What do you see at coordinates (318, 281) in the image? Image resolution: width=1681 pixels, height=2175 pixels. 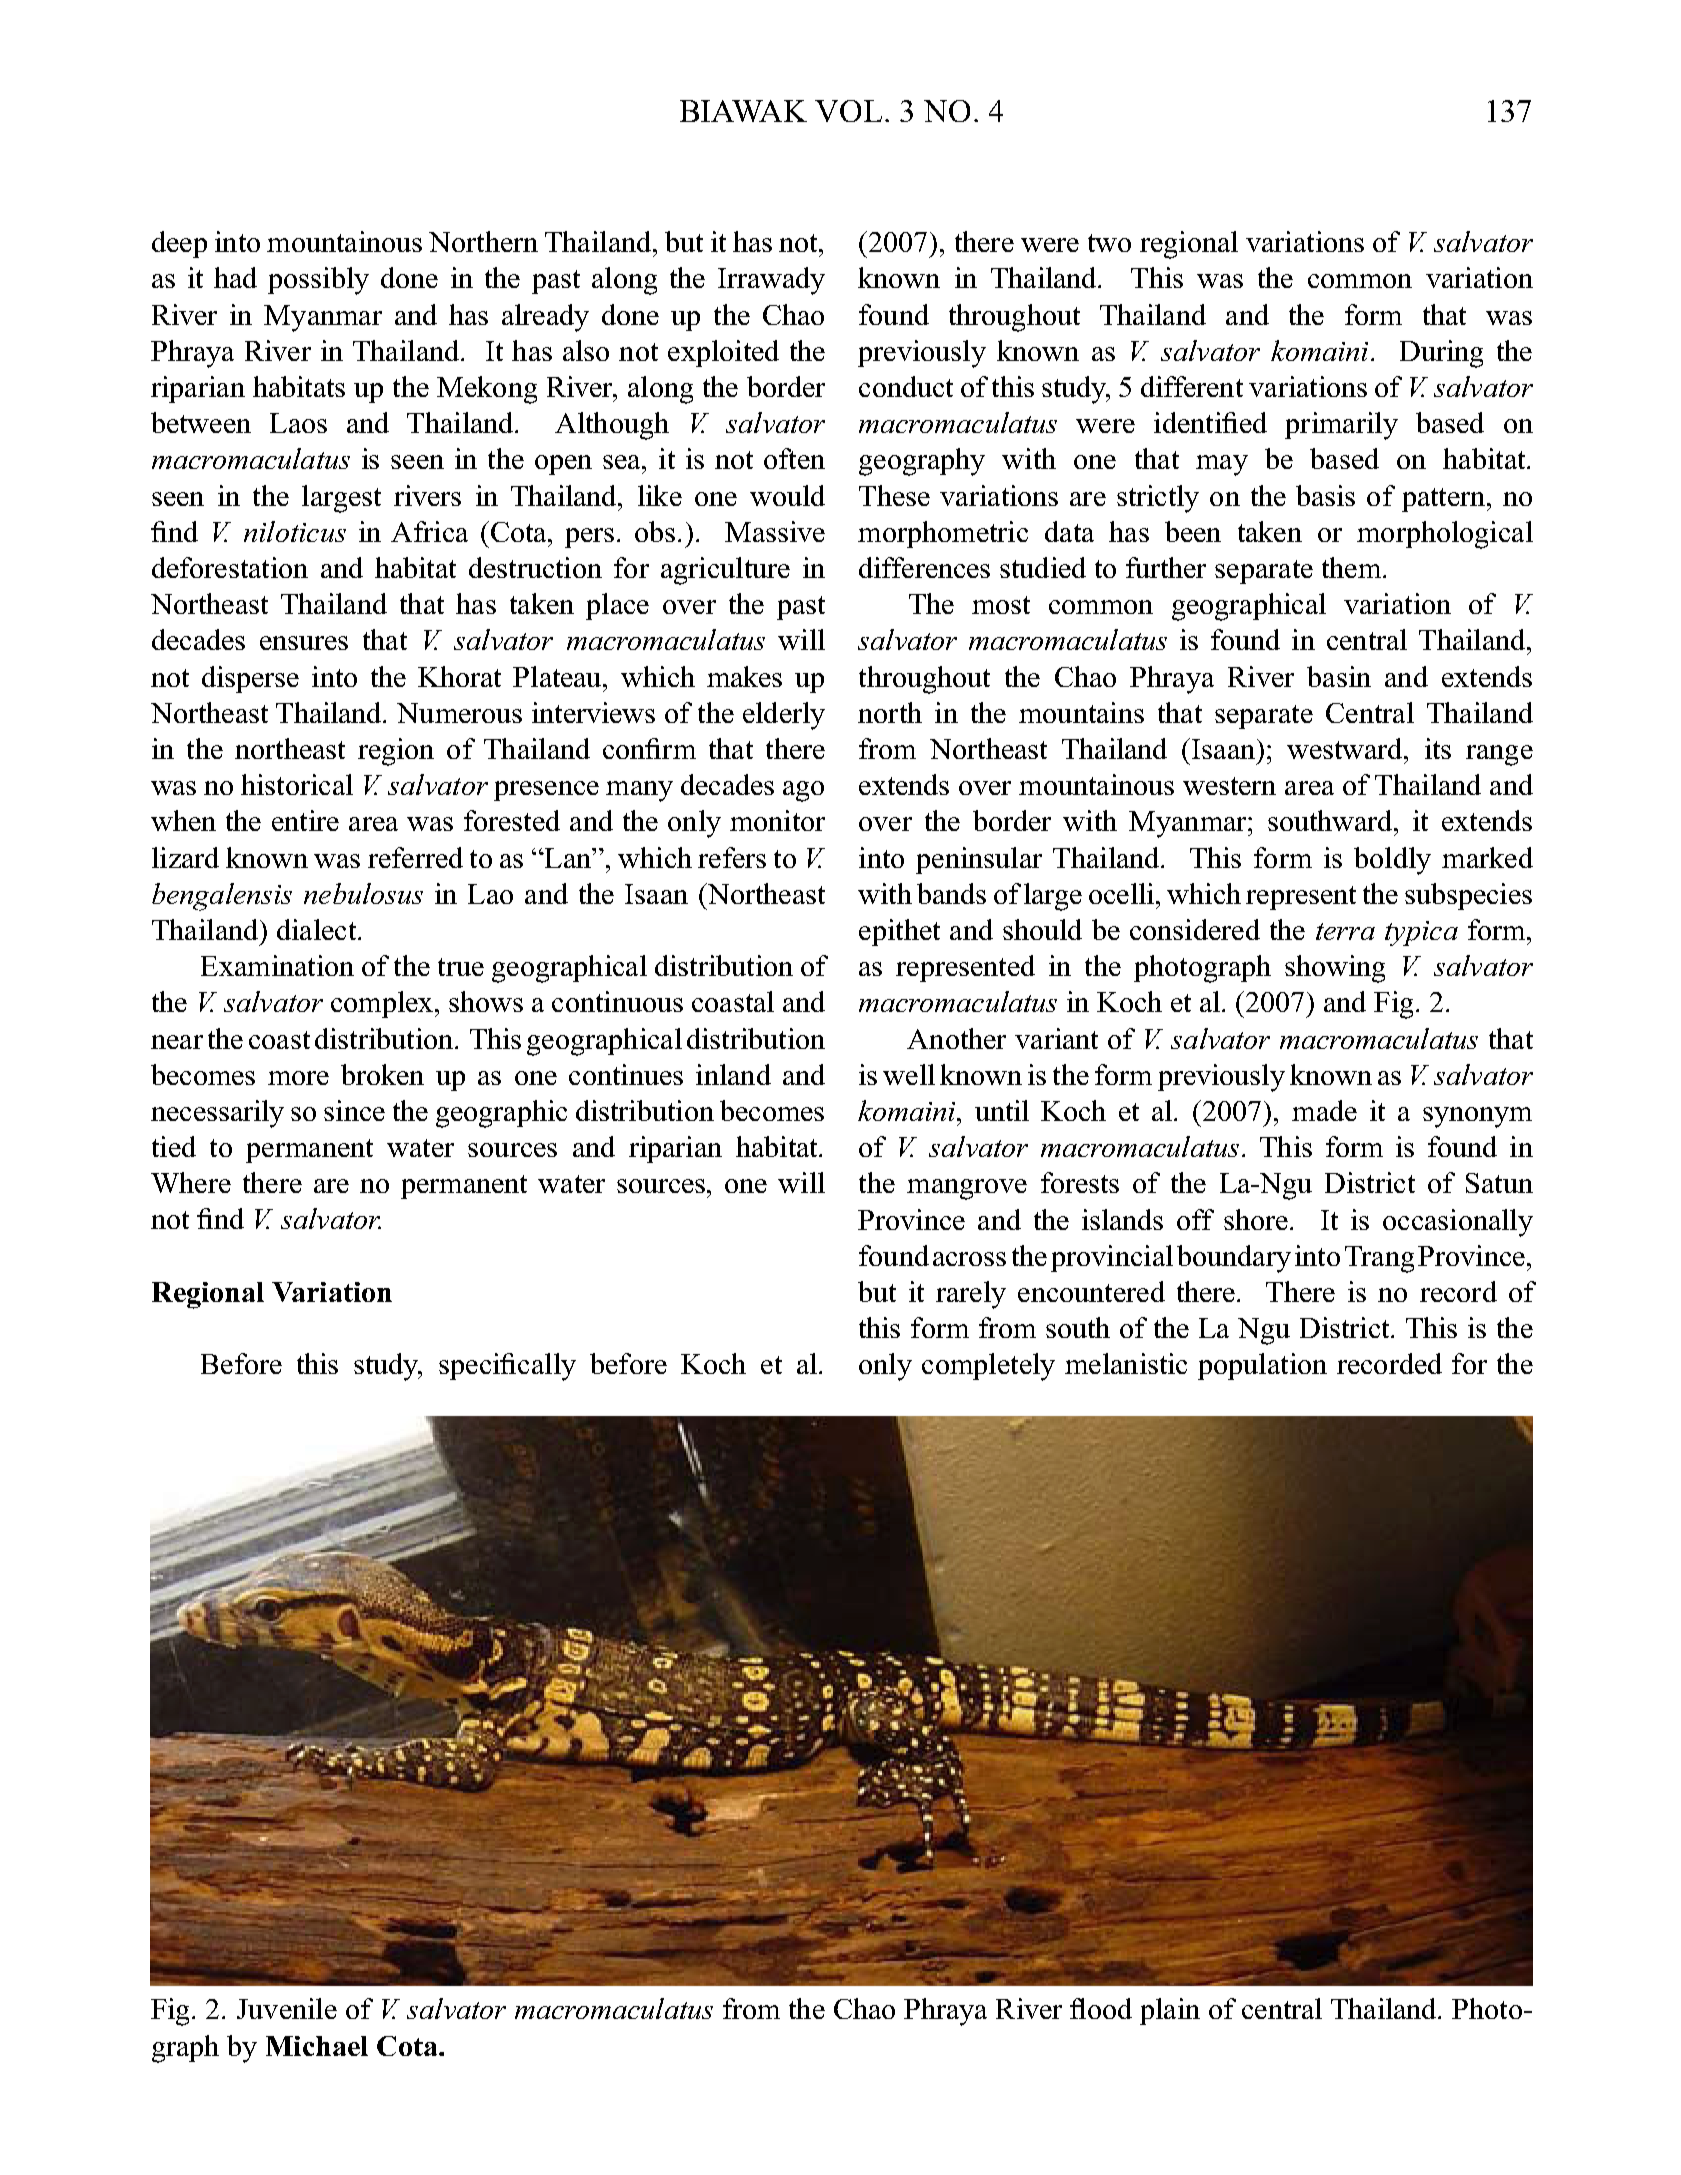 I see `possibly` at bounding box center [318, 281].
